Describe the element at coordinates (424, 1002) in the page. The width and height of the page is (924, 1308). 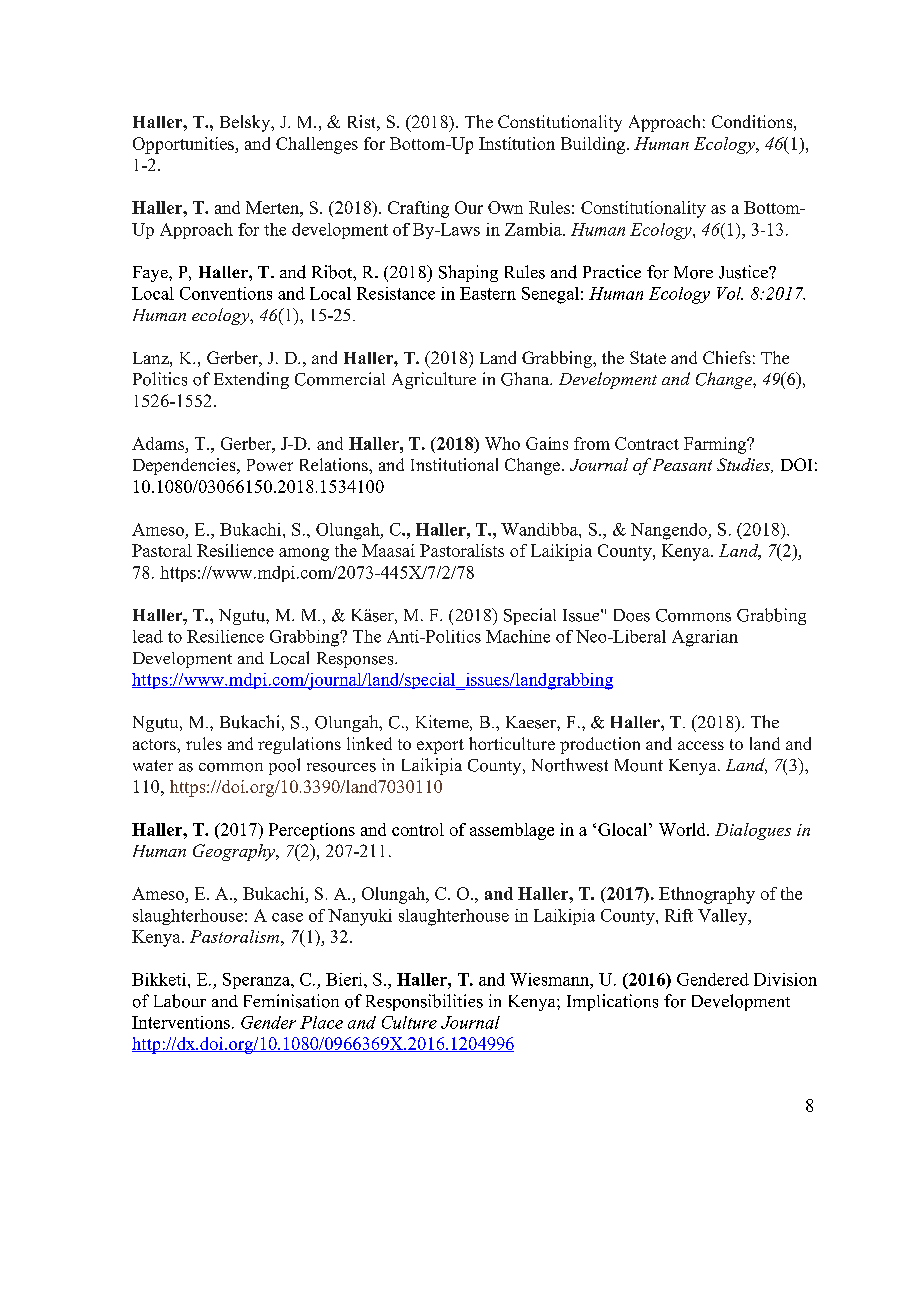
I see `Responsibilities` at that location.
